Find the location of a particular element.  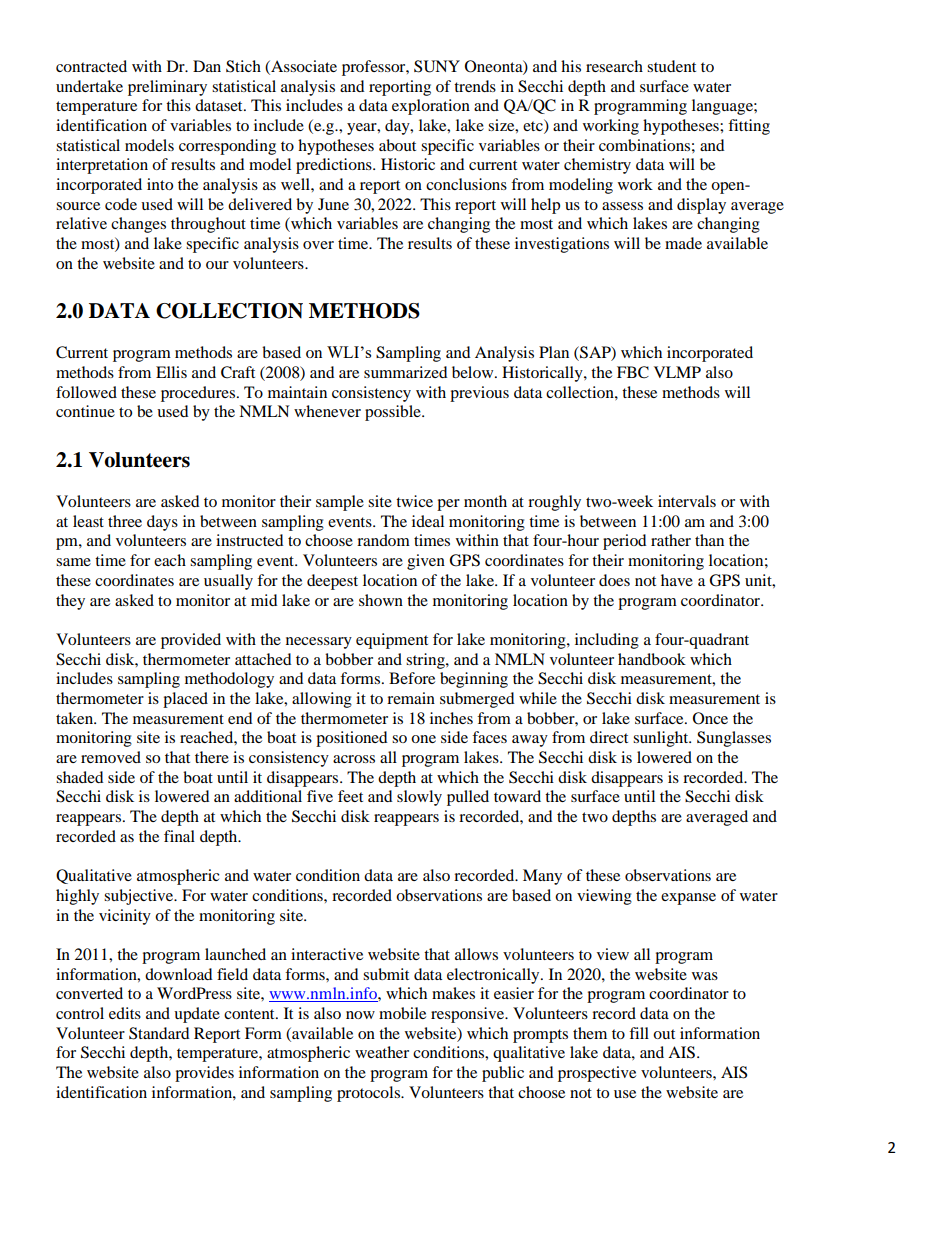

Plan is located at coordinates (554, 352).
